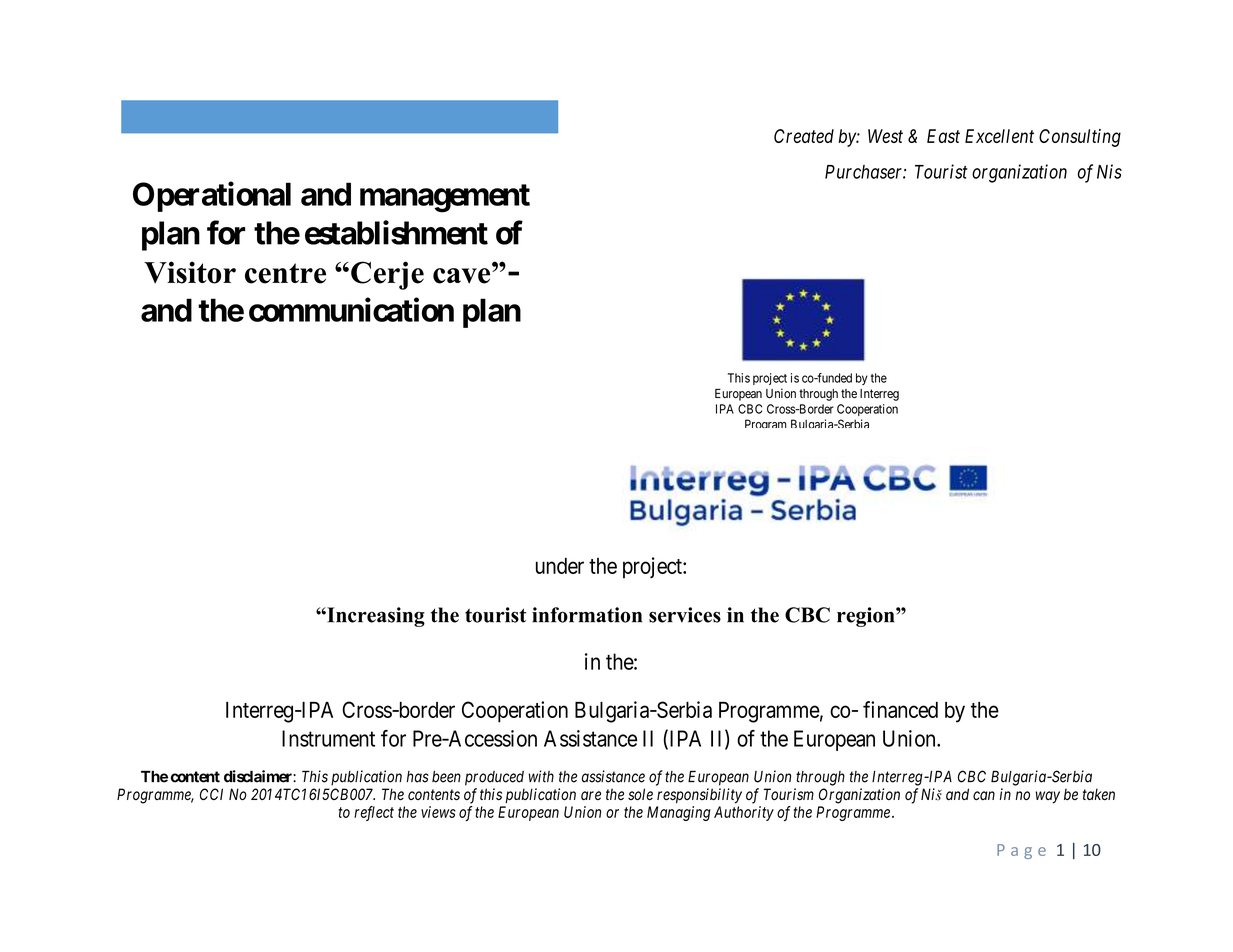 This screenshot has height=952, width=1233. What do you see at coordinates (328, 738) in the screenshot?
I see `Instrument` at bounding box center [328, 738].
